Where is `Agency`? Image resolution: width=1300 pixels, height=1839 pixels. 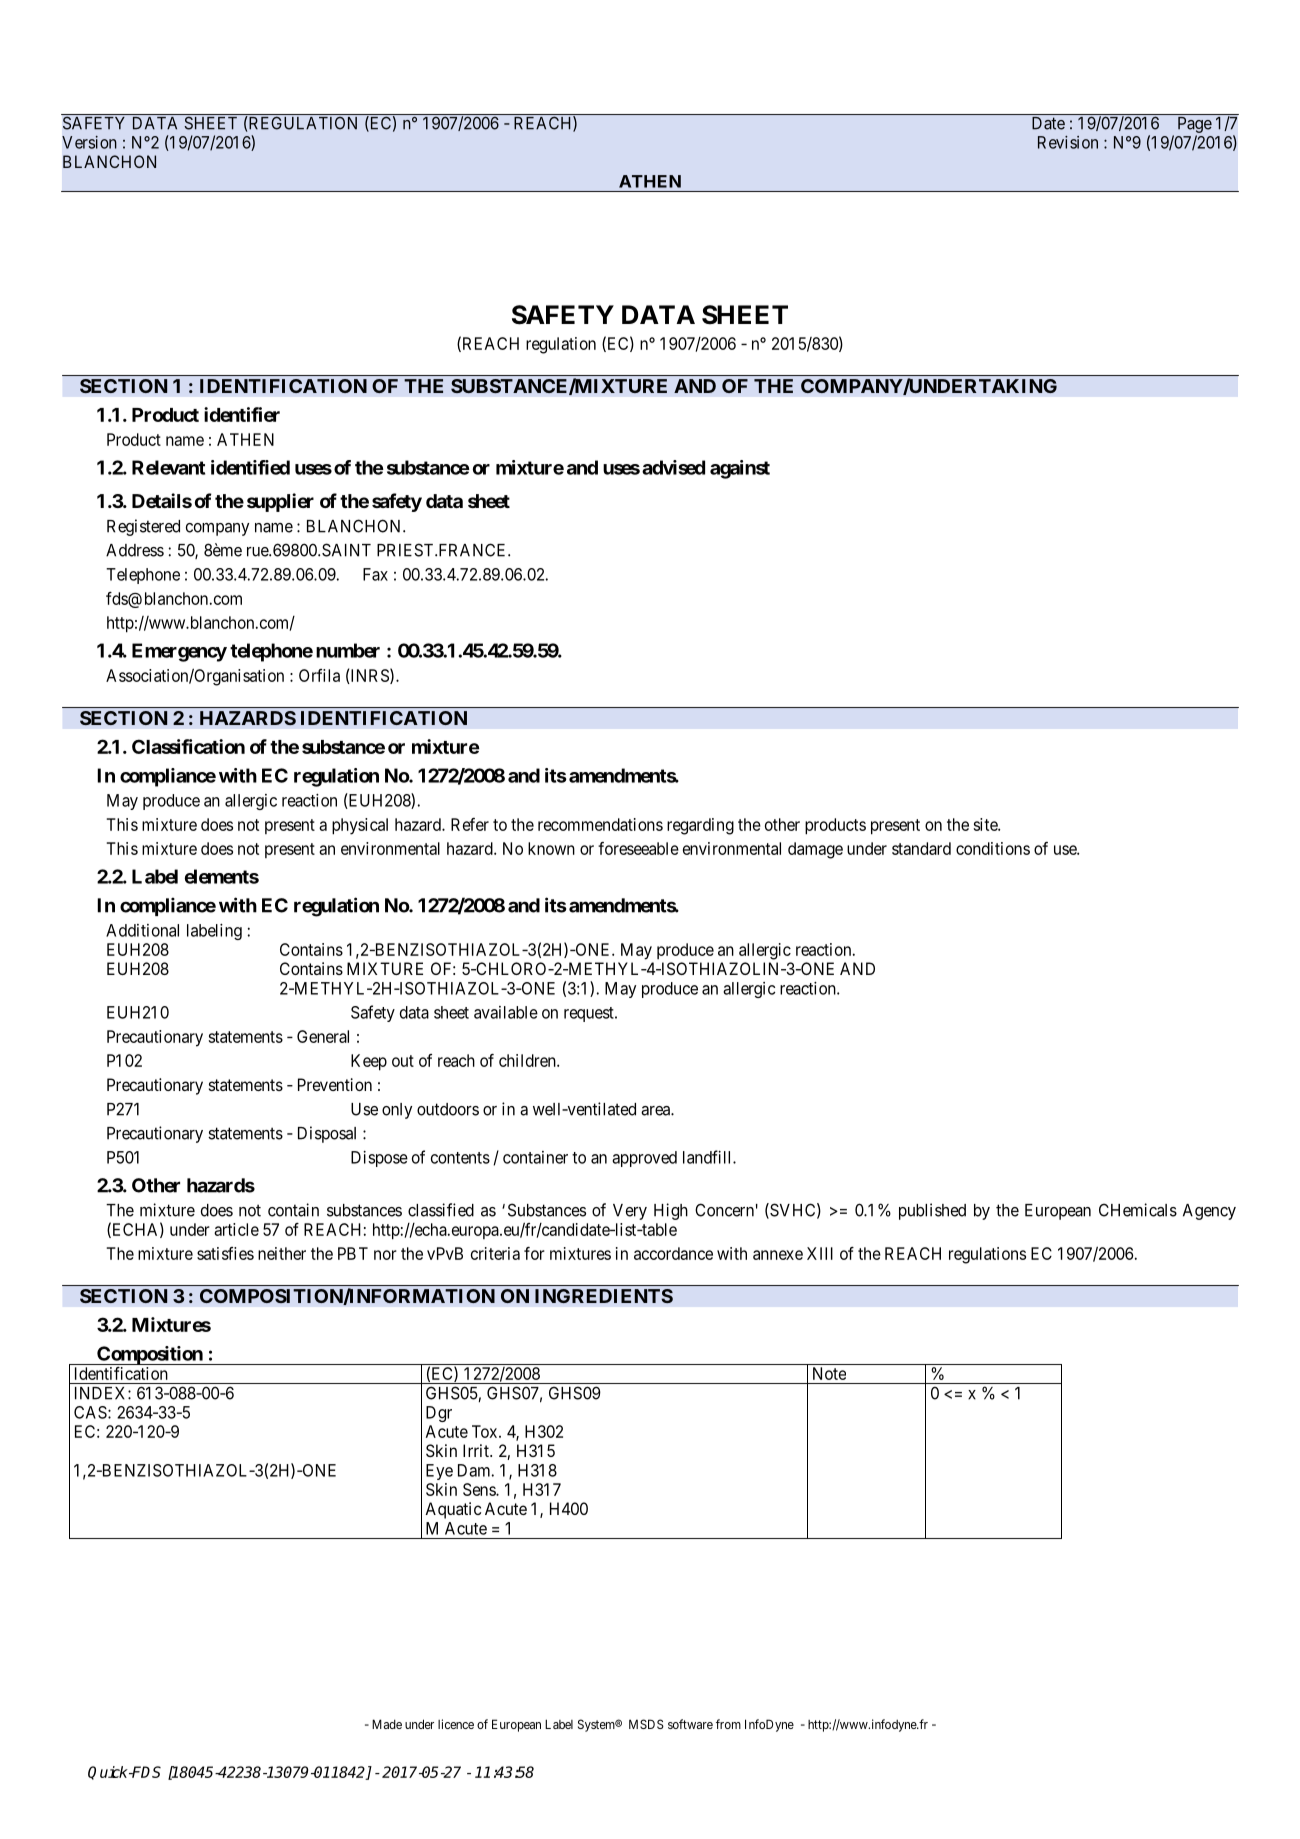
Agency is located at coordinates (1209, 1212).
